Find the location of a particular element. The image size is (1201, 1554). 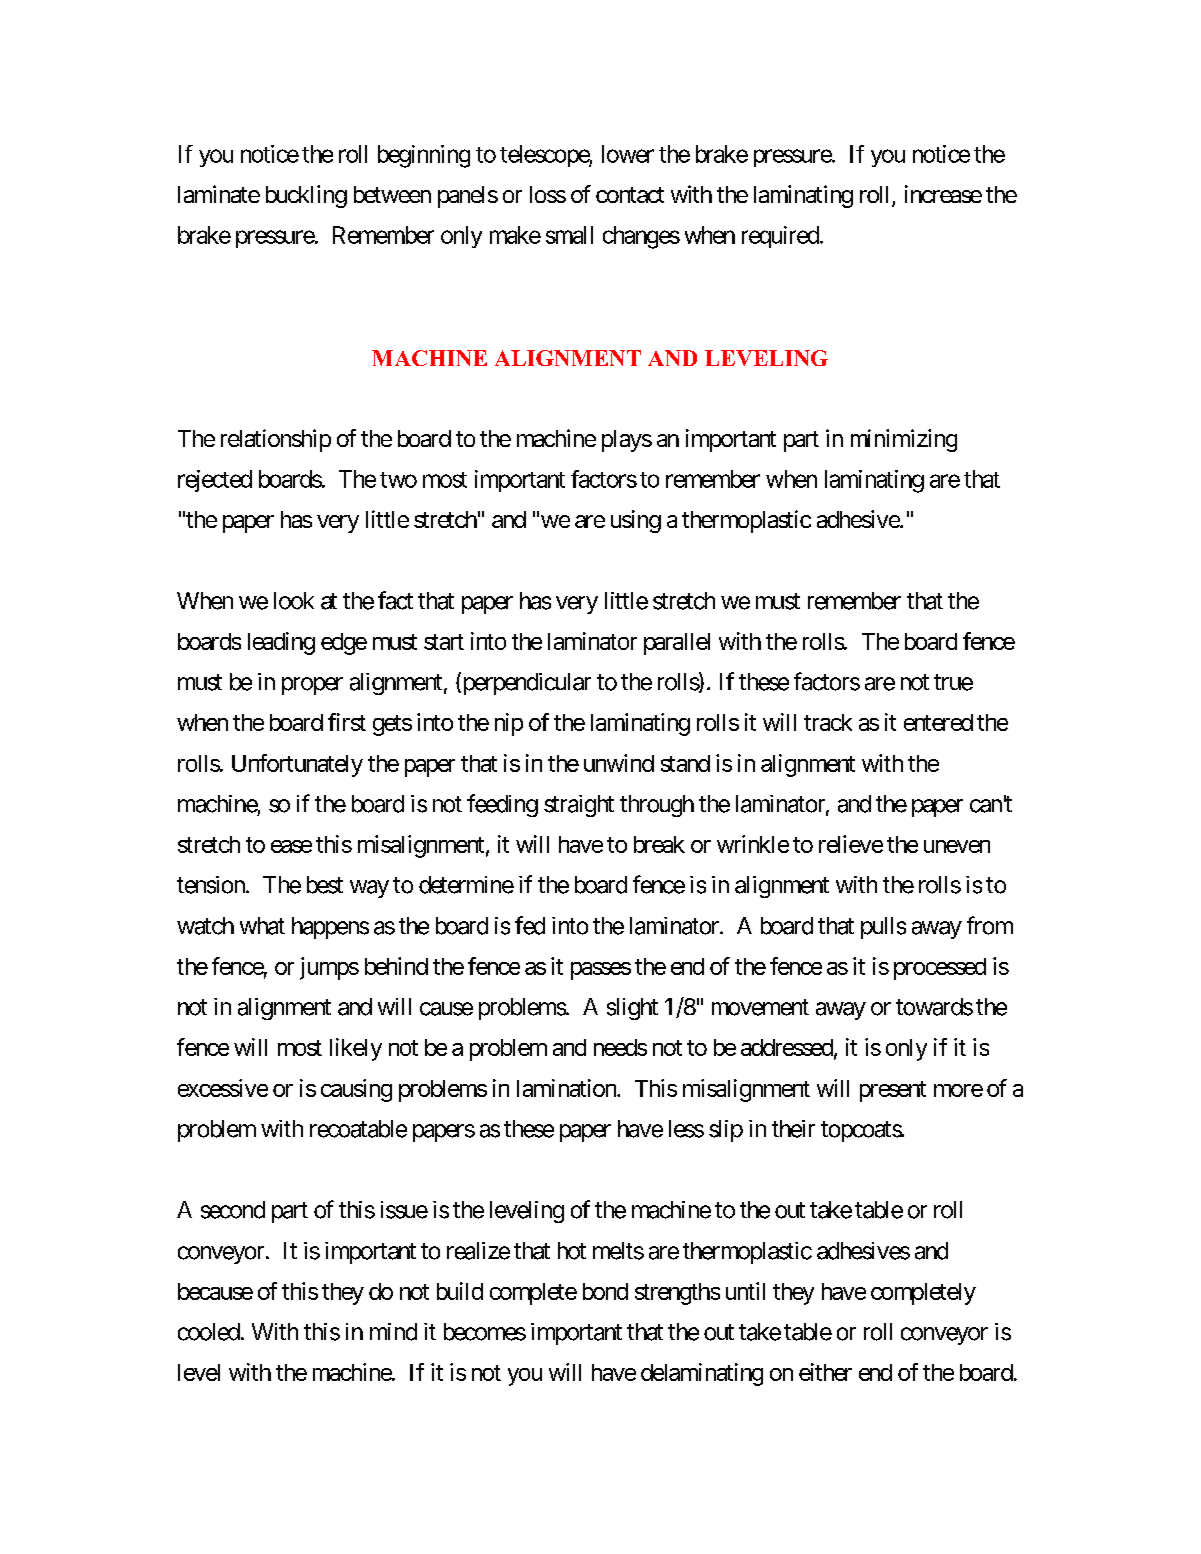

entered is located at coordinates (938, 722).
